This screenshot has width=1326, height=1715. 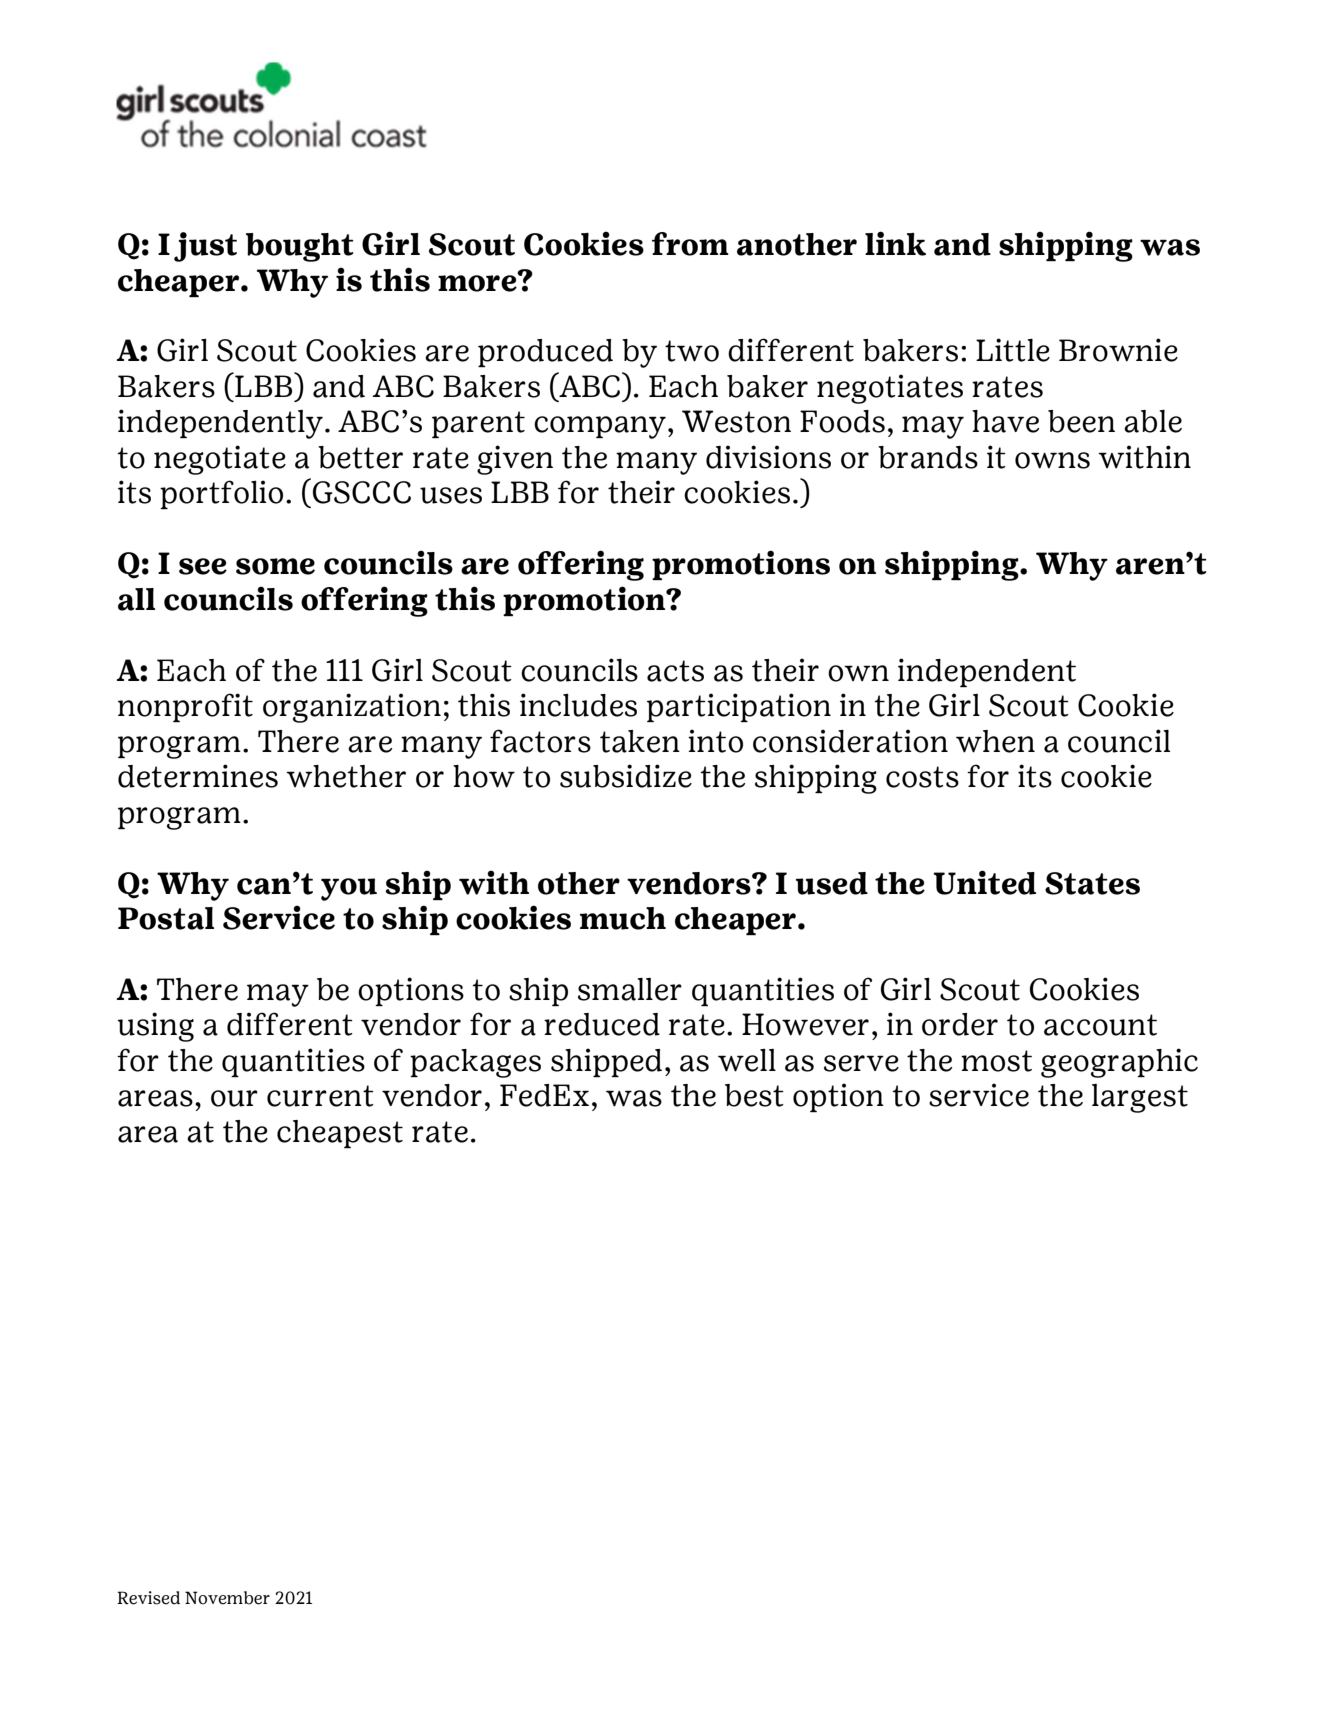 What do you see at coordinates (227, 1598) in the screenshot?
I see `November` at bounding box center [227, 1598].
